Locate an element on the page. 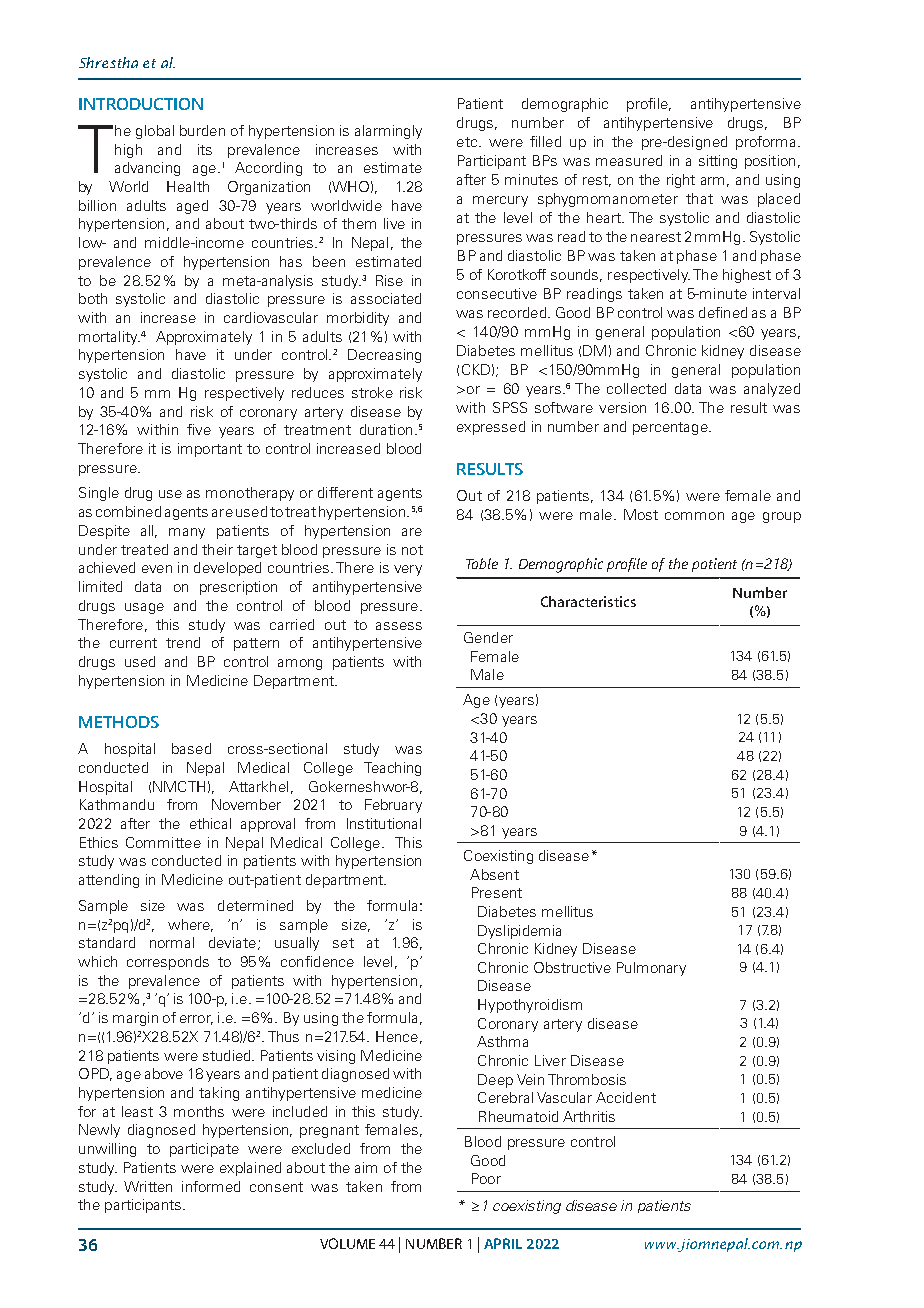  Poor is located at coordinates (486, 1178).
